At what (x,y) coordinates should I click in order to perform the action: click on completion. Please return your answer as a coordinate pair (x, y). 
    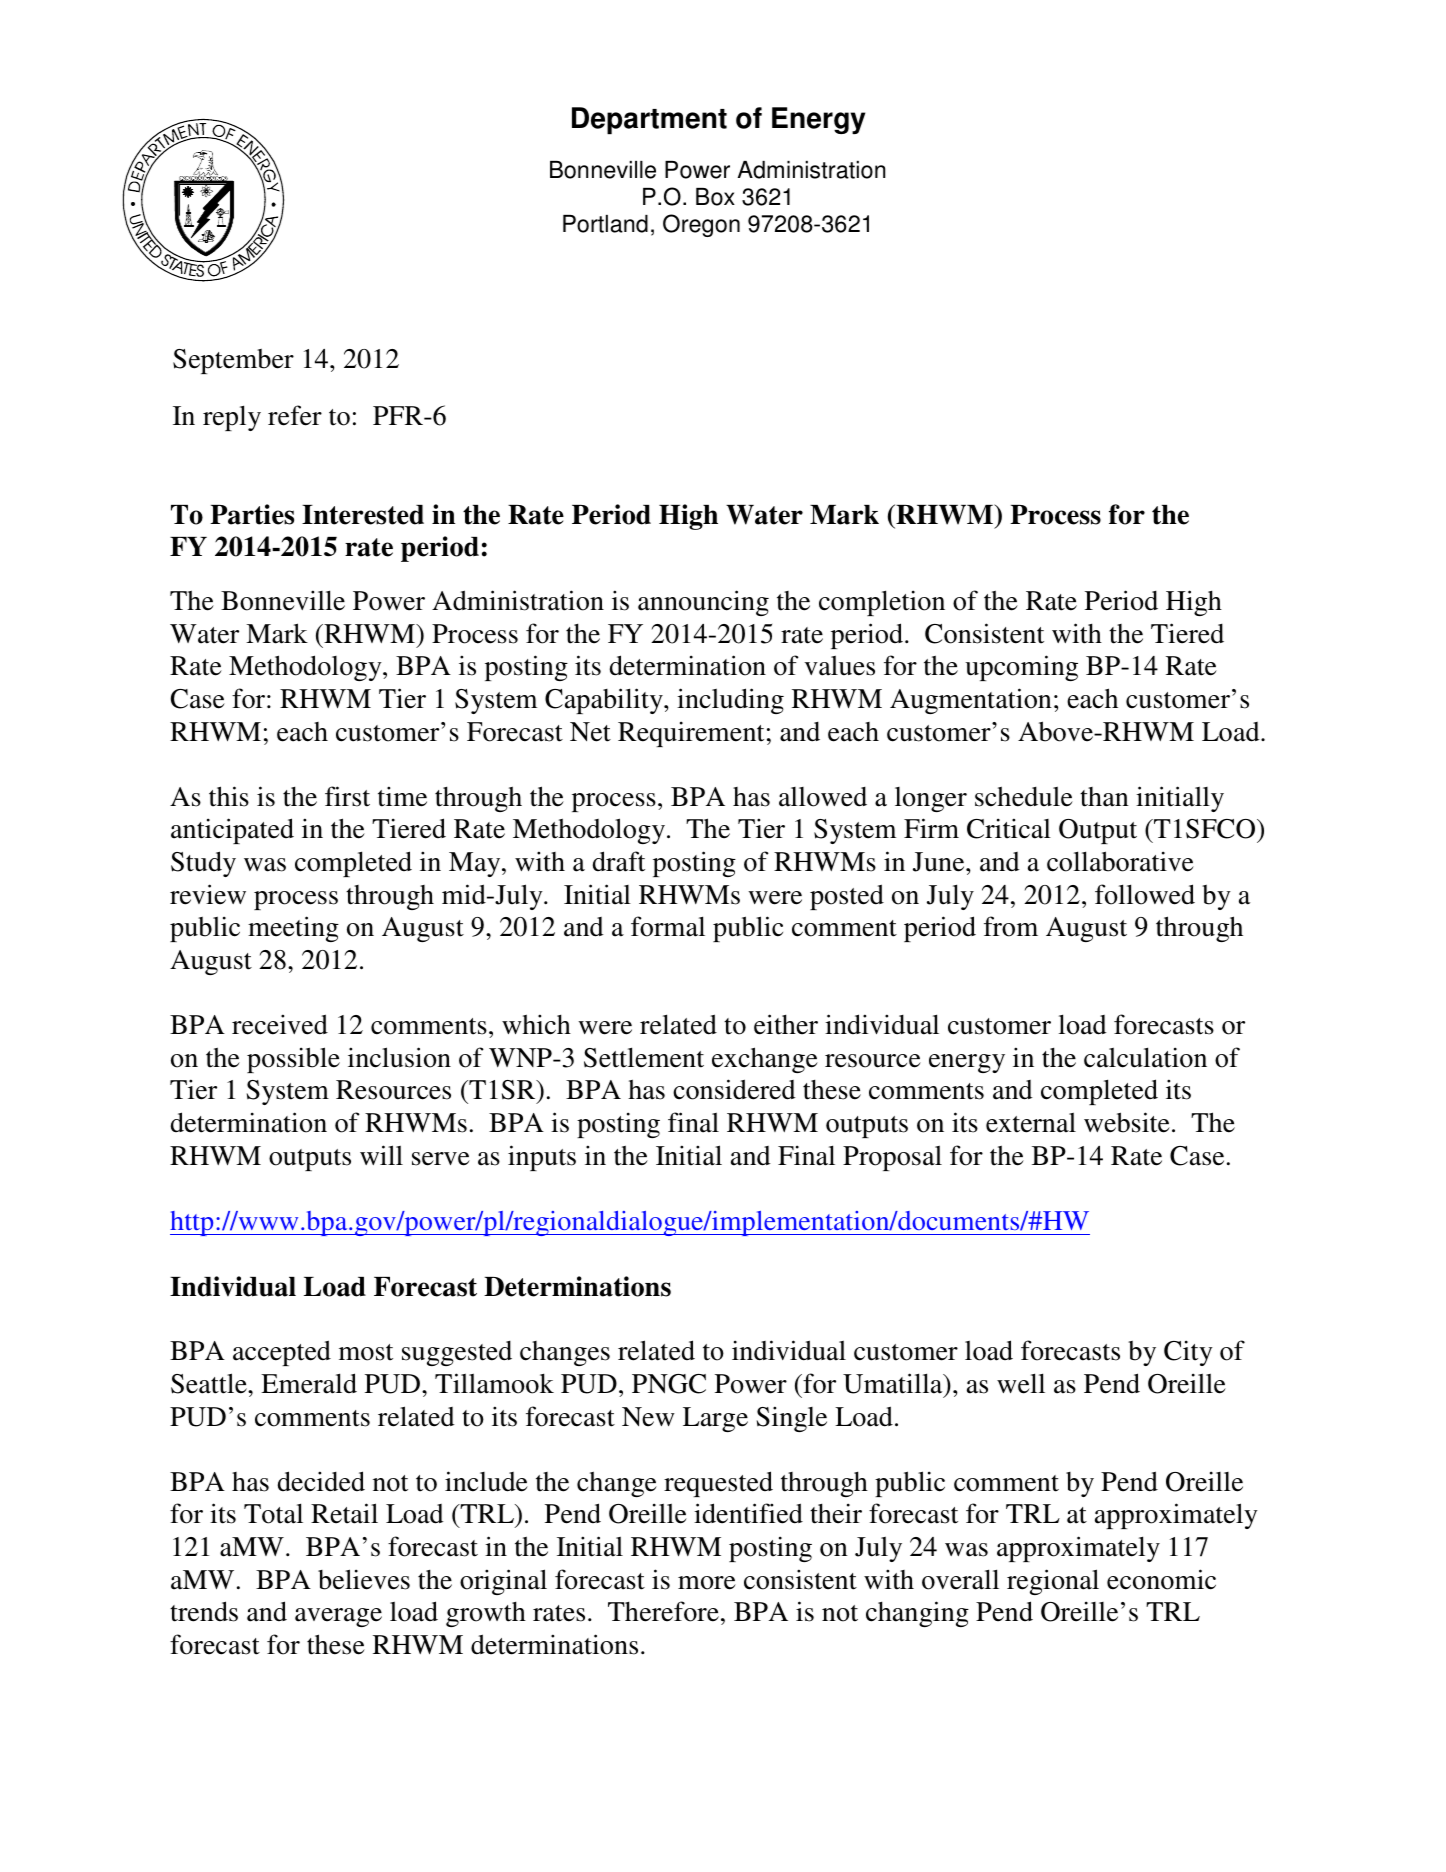
    Looking at the image, I should click on (882, 603).
